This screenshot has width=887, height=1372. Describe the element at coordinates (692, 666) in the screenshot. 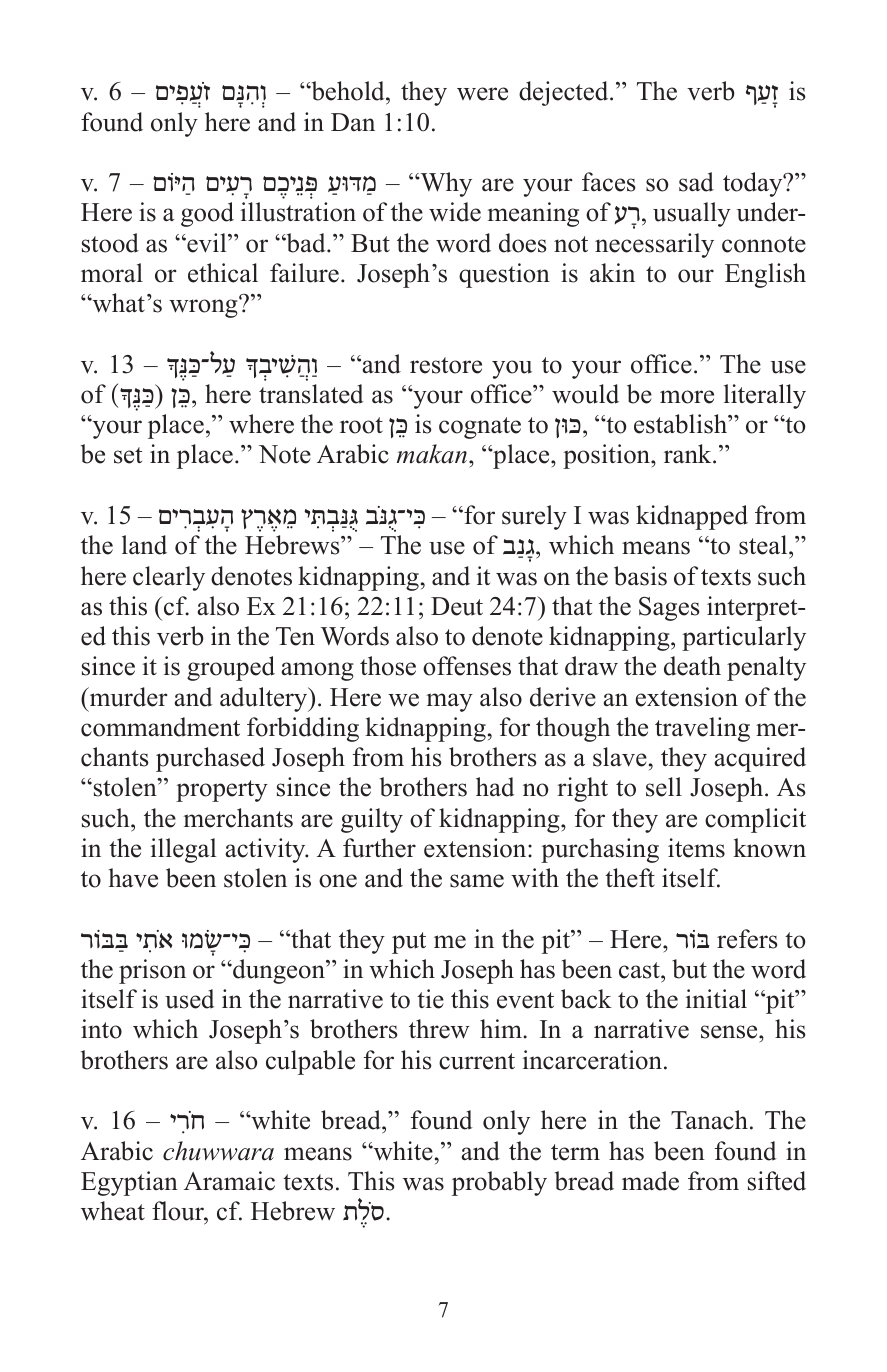

I see `death` at that location.
